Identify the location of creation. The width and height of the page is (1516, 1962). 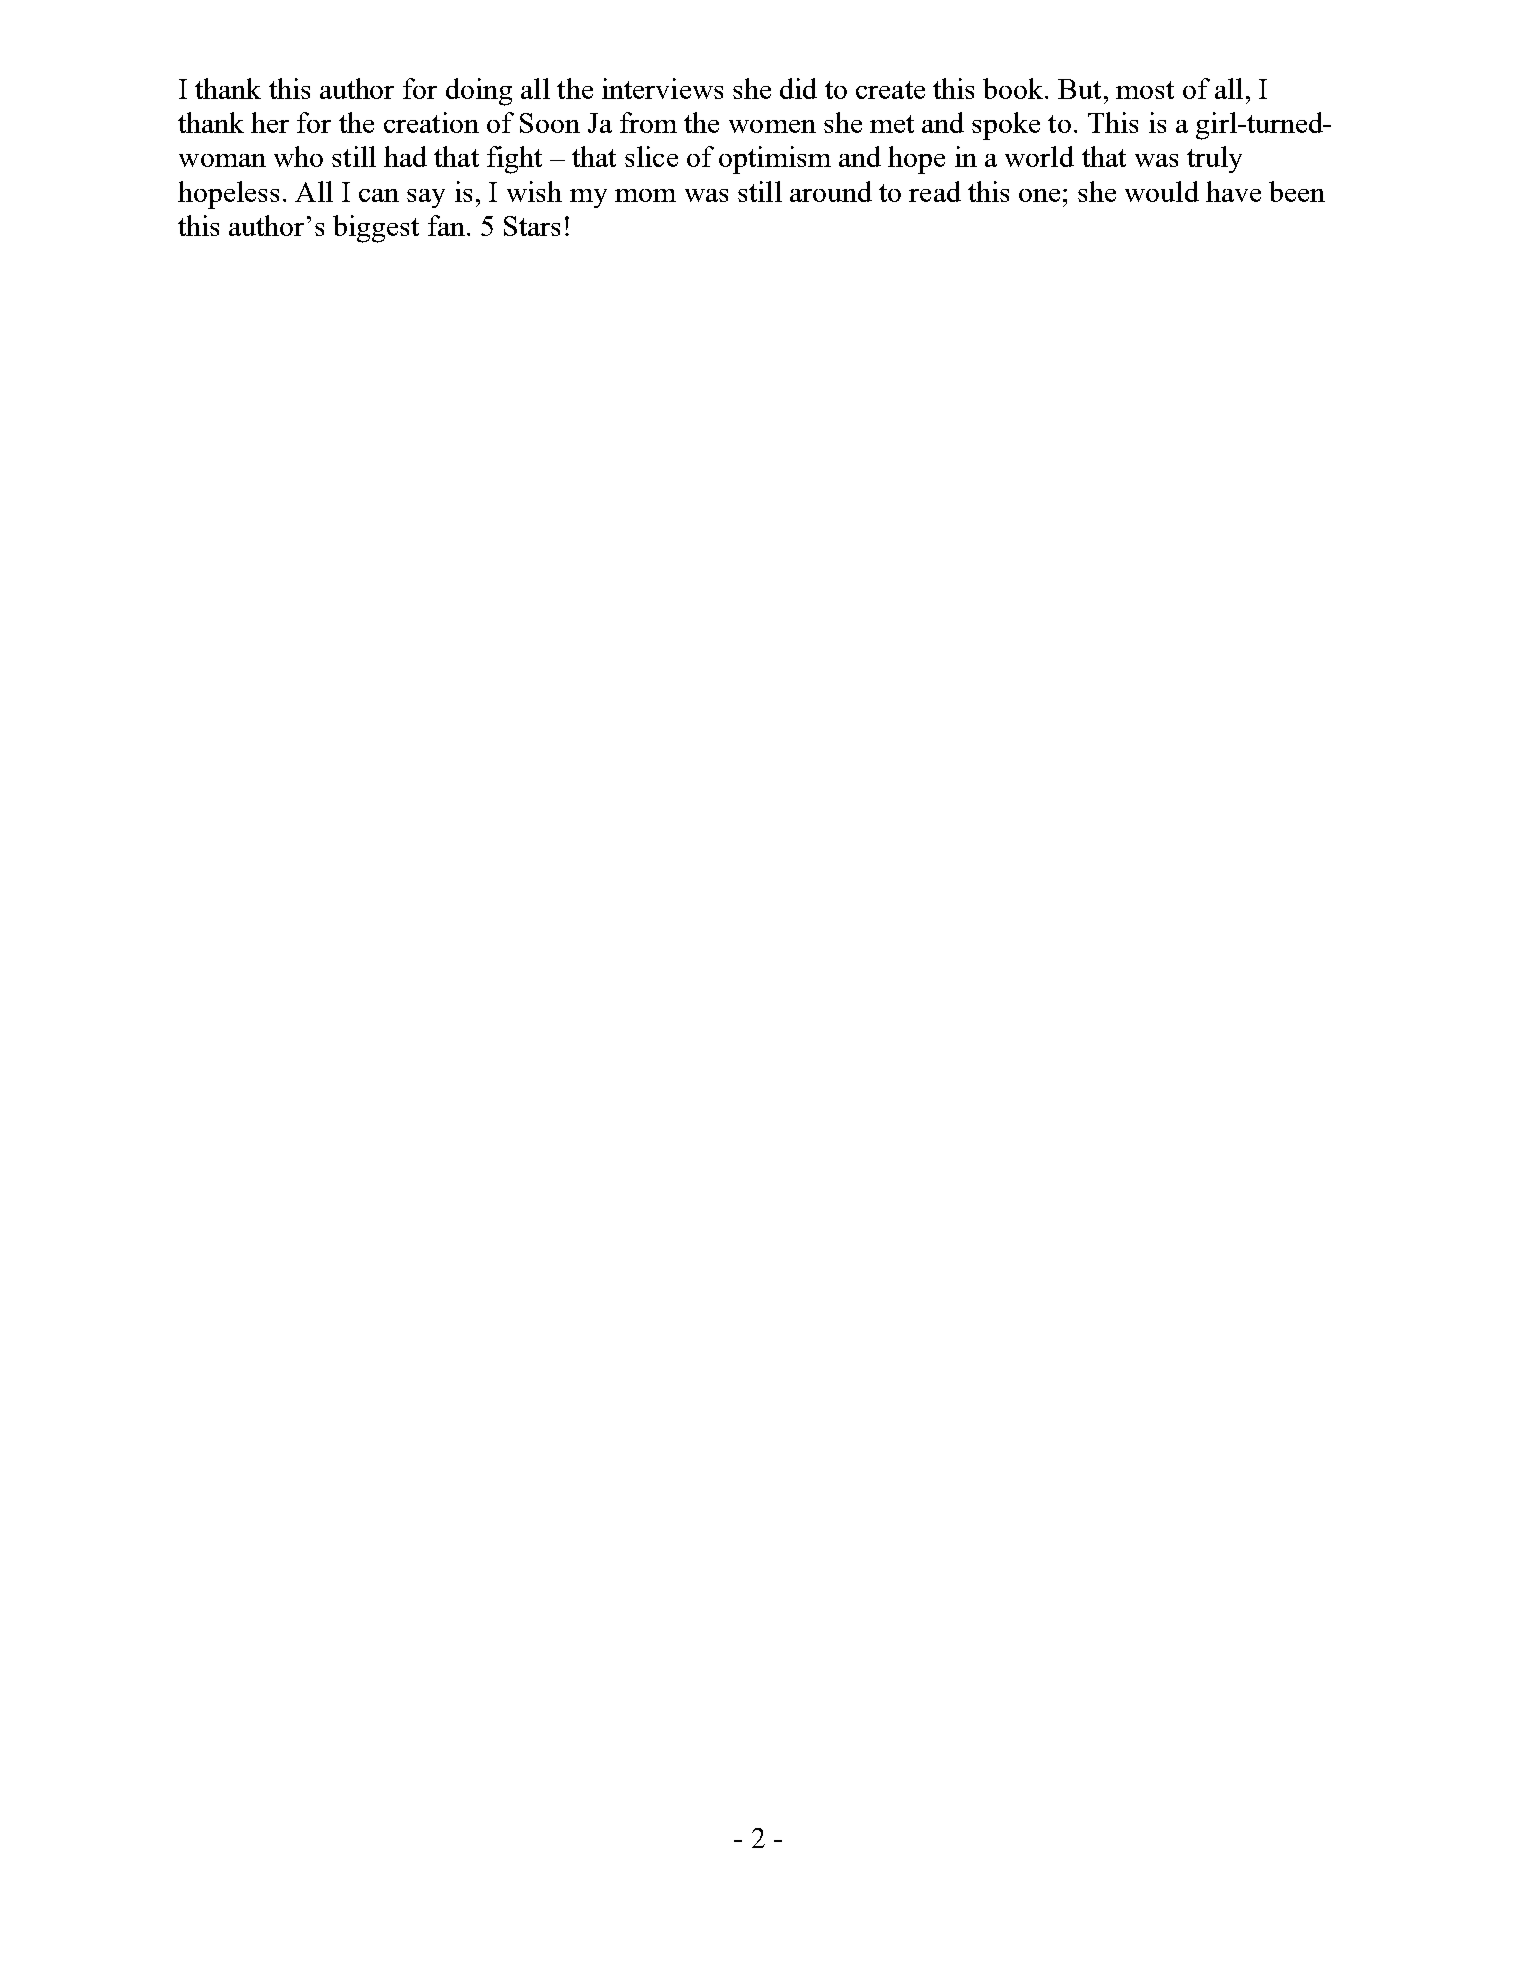
(431, 122).
